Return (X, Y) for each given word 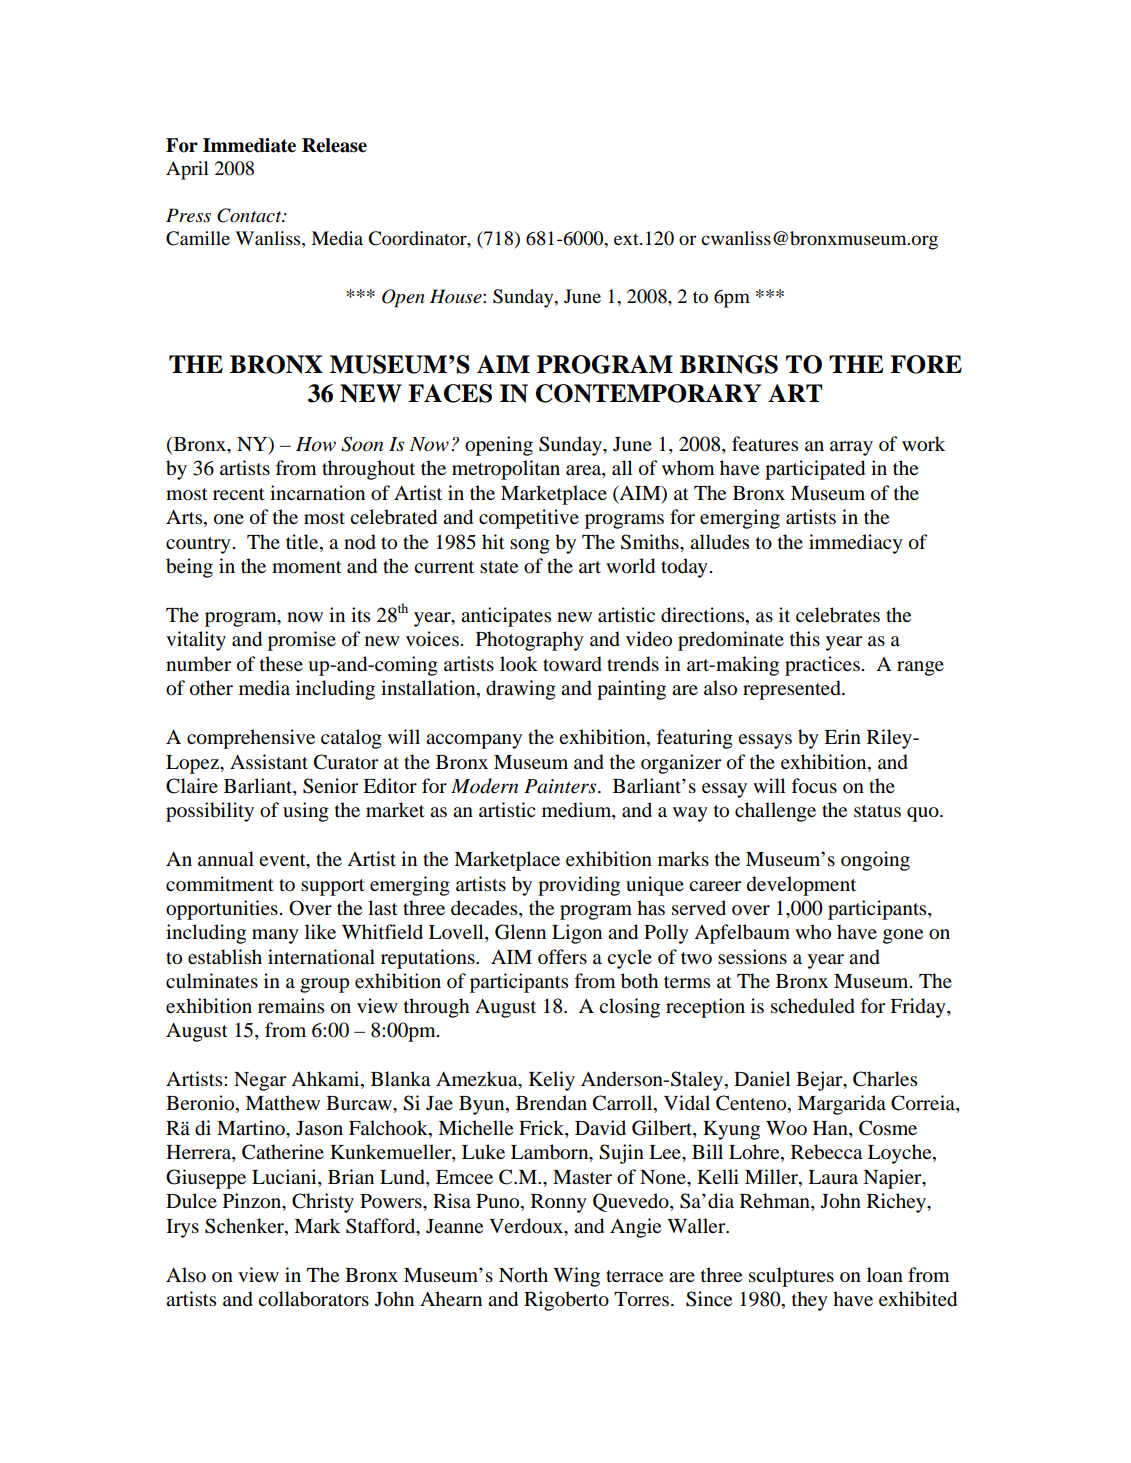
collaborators (313, 1299)
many (275, 936)
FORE (926, 364)
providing (579, 886)
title (303, 541)
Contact (250, 215)
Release (334, 145)
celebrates (838, 615)
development (801, 886)
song (530, 546)
